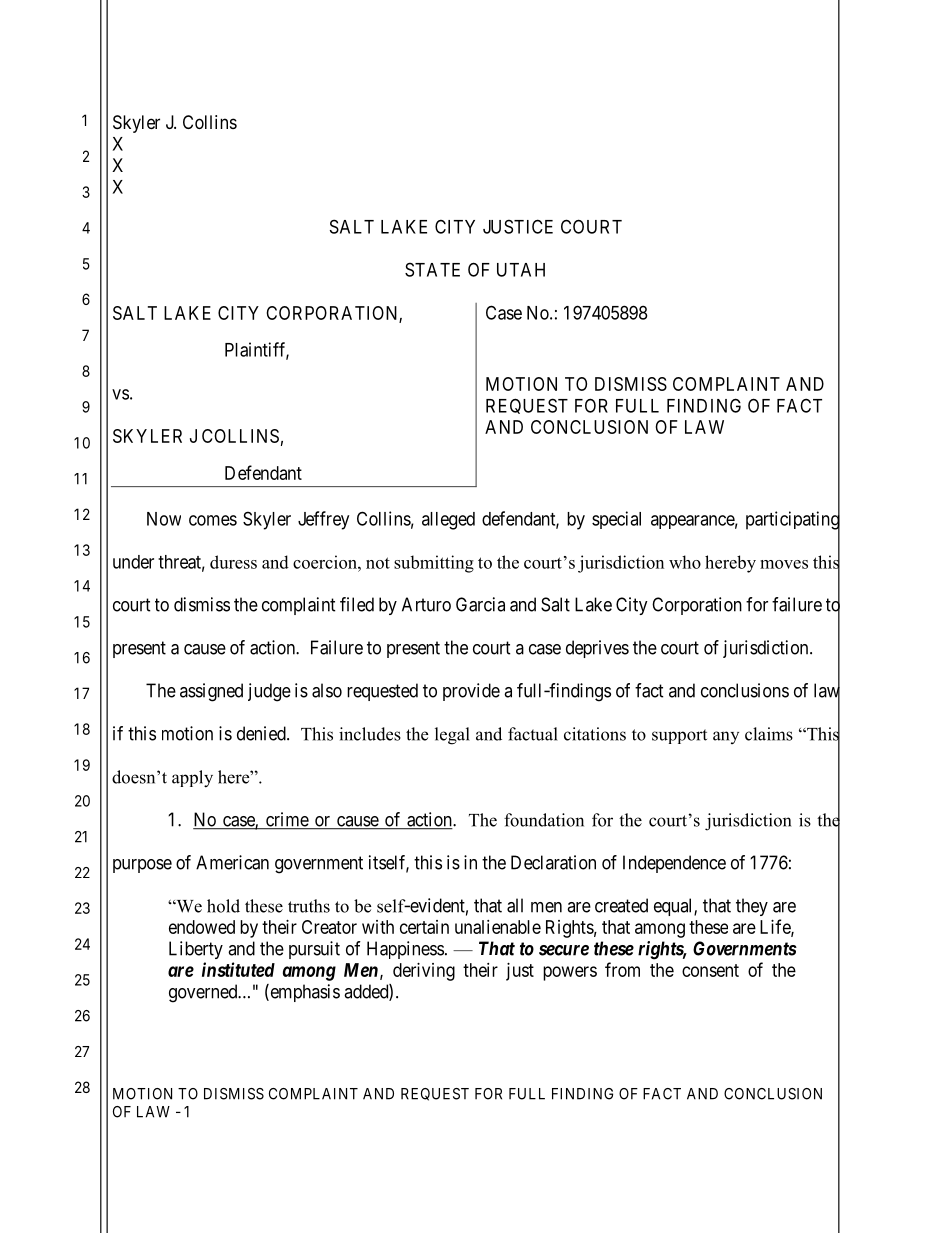  What do you see at coordinates (213, 520) in the document?
I see `comes` at bounding box center [213, 520].
